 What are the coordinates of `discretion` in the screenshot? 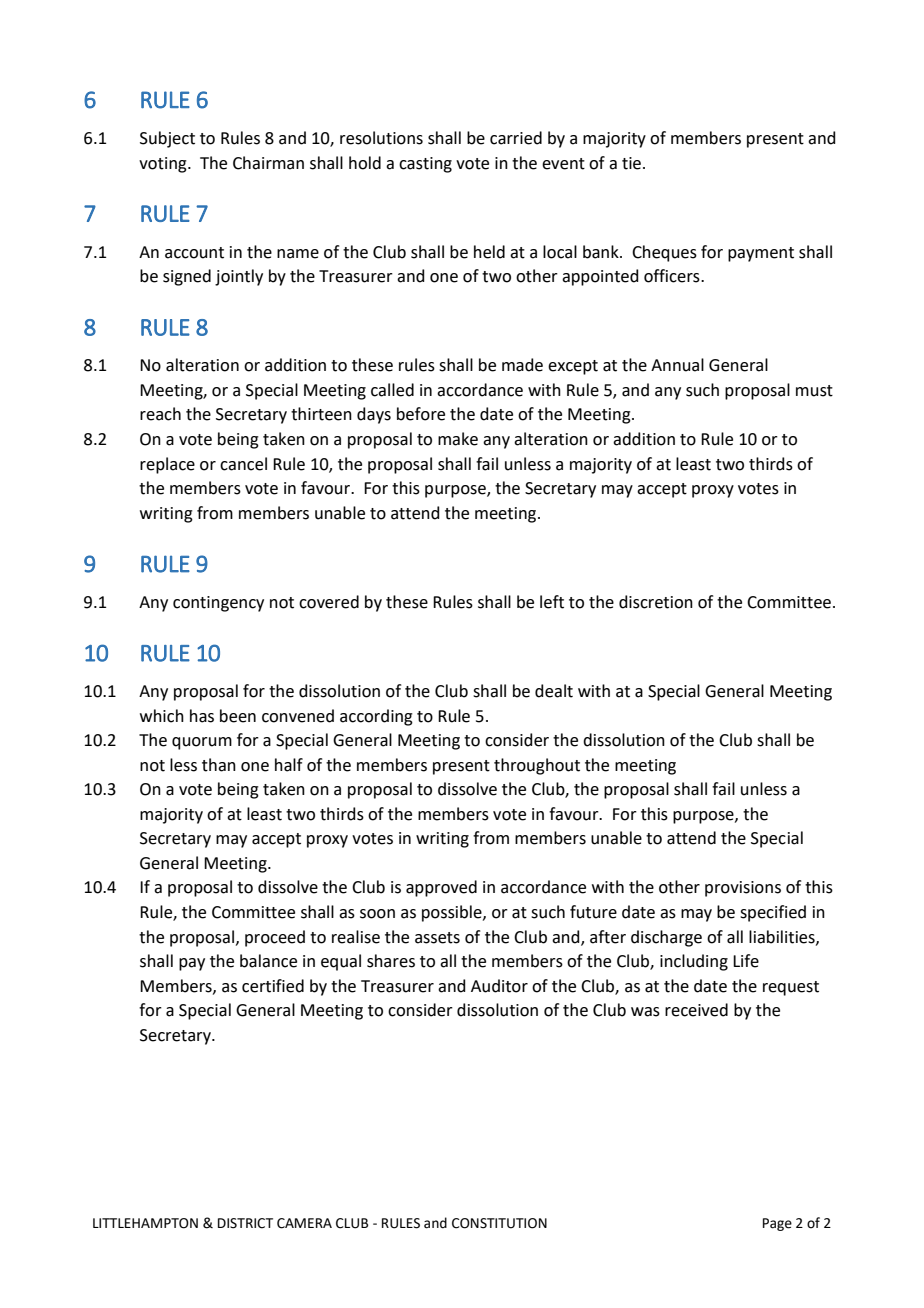 It's located at (656, 602).
